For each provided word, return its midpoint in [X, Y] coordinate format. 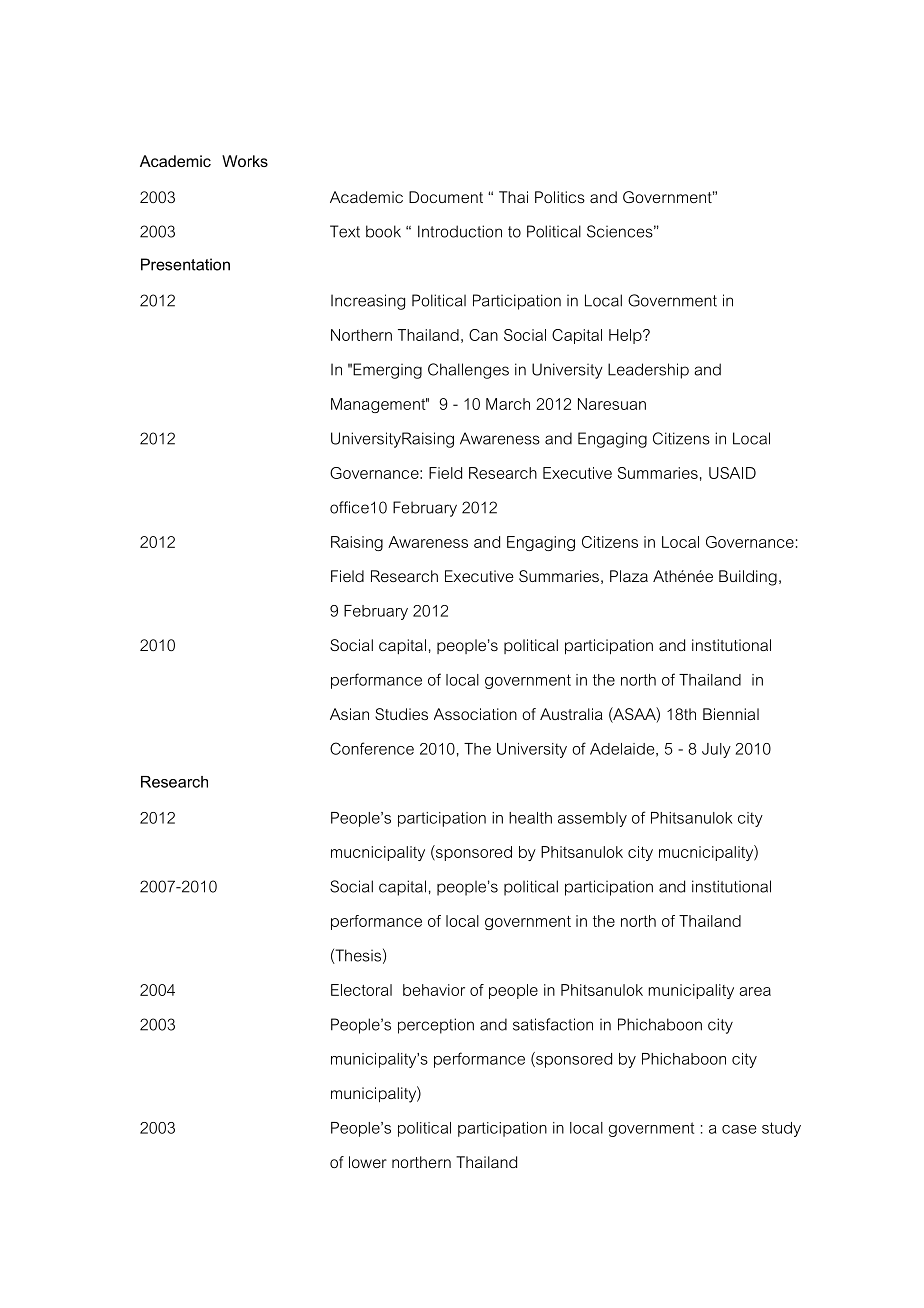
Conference [372, 748]
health [530, 818]
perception [436, 1026]
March [508, 404]
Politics [560, 197]
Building [748, 578]
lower [368, 1162]
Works [245, 161]
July [716, 750]
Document [446, 197]
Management [379, 405]
